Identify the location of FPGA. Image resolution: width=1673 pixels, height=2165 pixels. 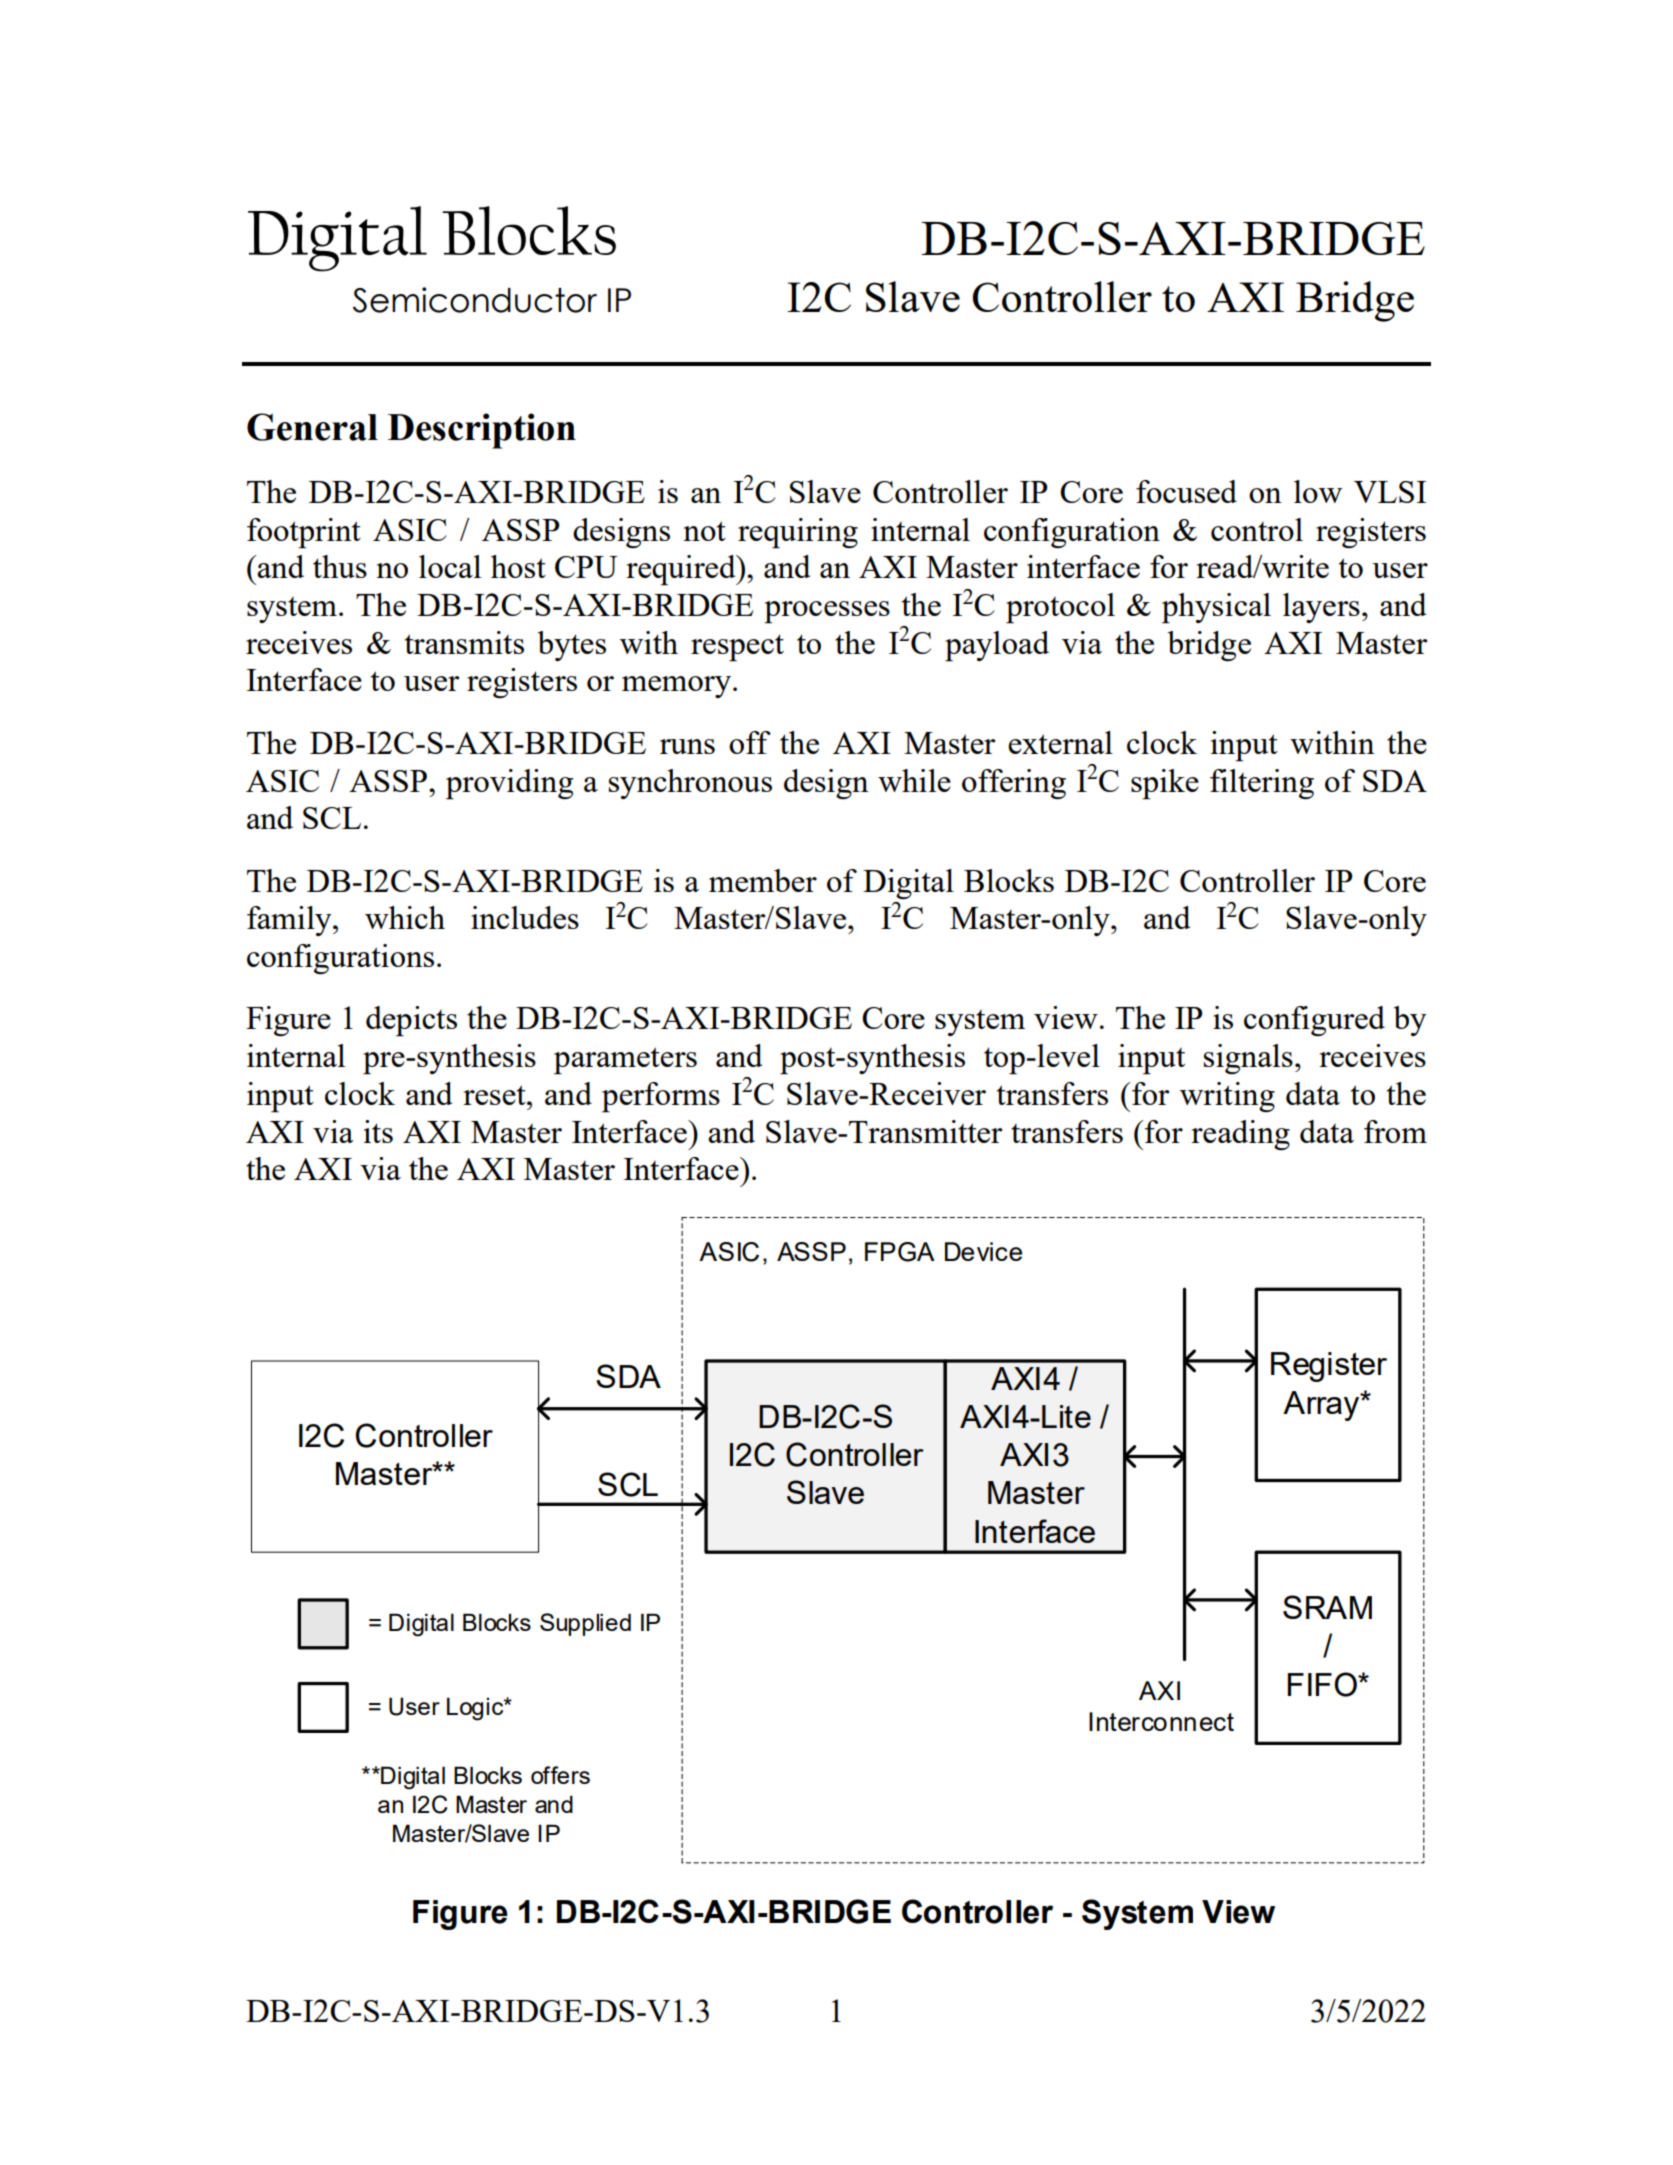
(900, 1252).
